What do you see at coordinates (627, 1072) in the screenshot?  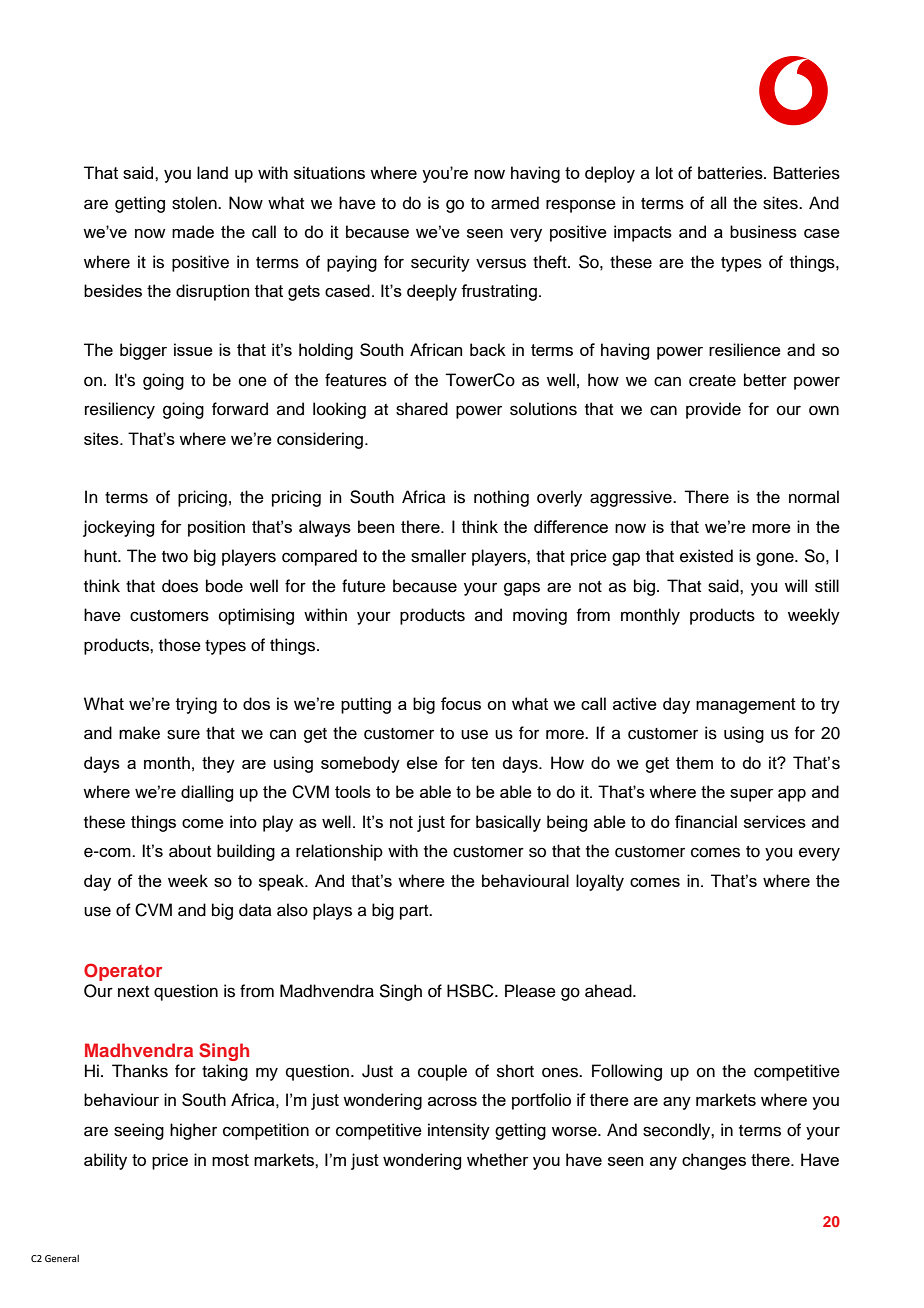 I see `Following` at bounding box center [627, 1072].
